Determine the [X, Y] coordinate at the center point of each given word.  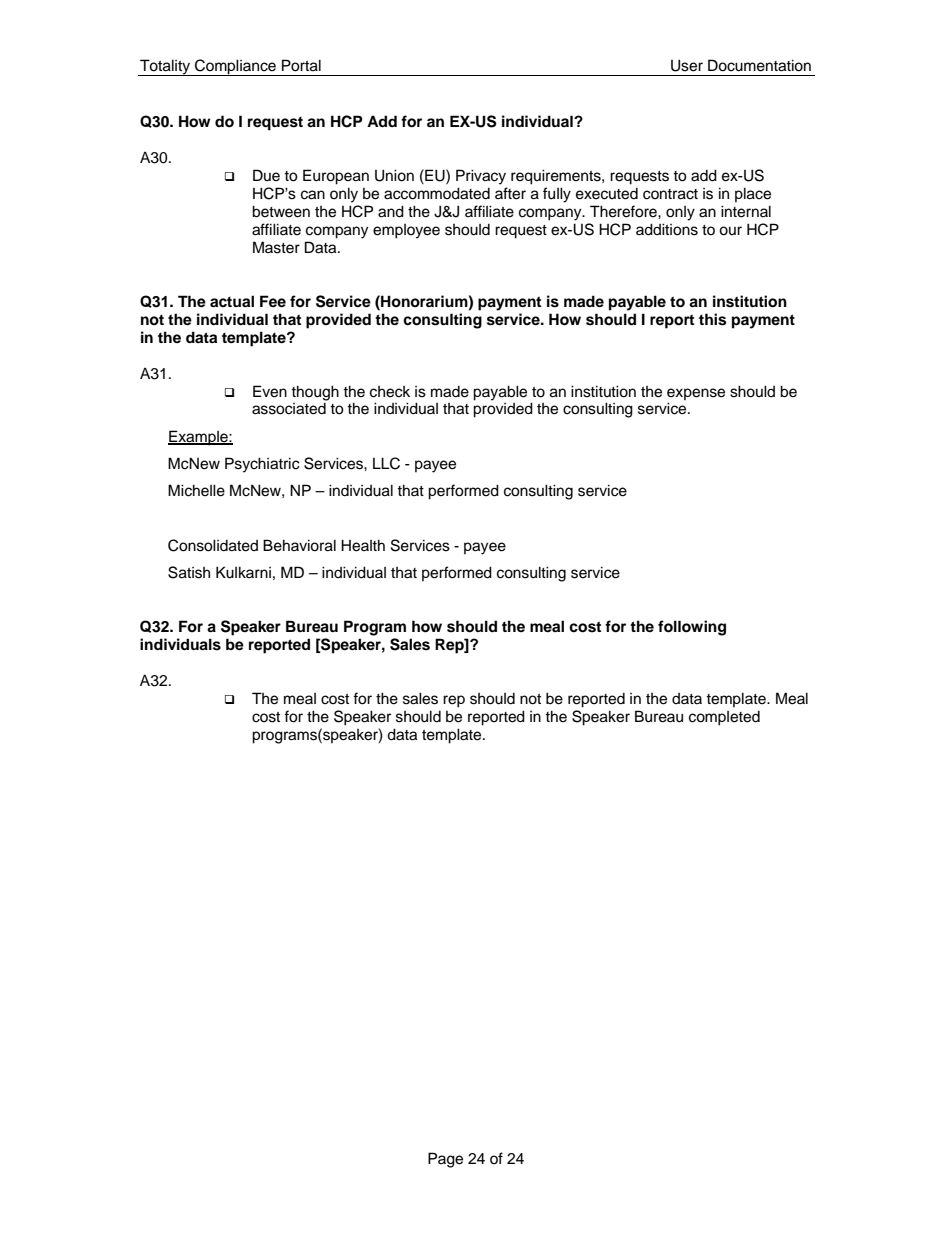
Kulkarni [243, 572]
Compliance [235, 67]
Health [363, 545]
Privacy [481, 177]
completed [724, 718]
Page [445, 1160]
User [687, 65]
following [692, 628]
